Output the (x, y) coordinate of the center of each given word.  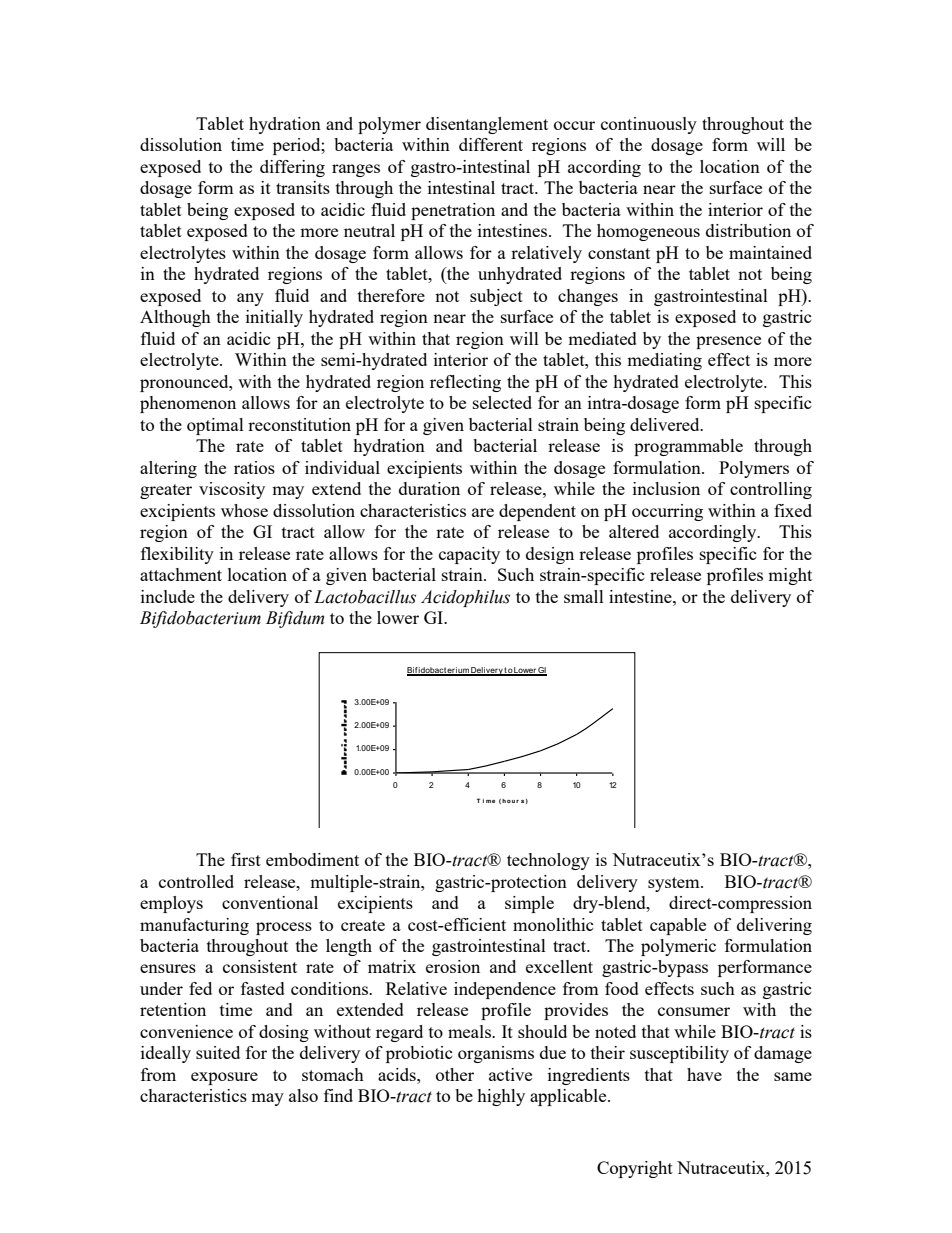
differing (292, 168)
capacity (469, 555)
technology (548, 861)
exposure (224, 1078)
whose (244, 510)
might (790, 576)
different (491, 144)
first (246, 859)
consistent (260, 966)
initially (274, 318)
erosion (453, 966)
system (675, 884)
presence (728, 342)
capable (678, 926)
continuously (649, 125)
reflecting (465, 383)
